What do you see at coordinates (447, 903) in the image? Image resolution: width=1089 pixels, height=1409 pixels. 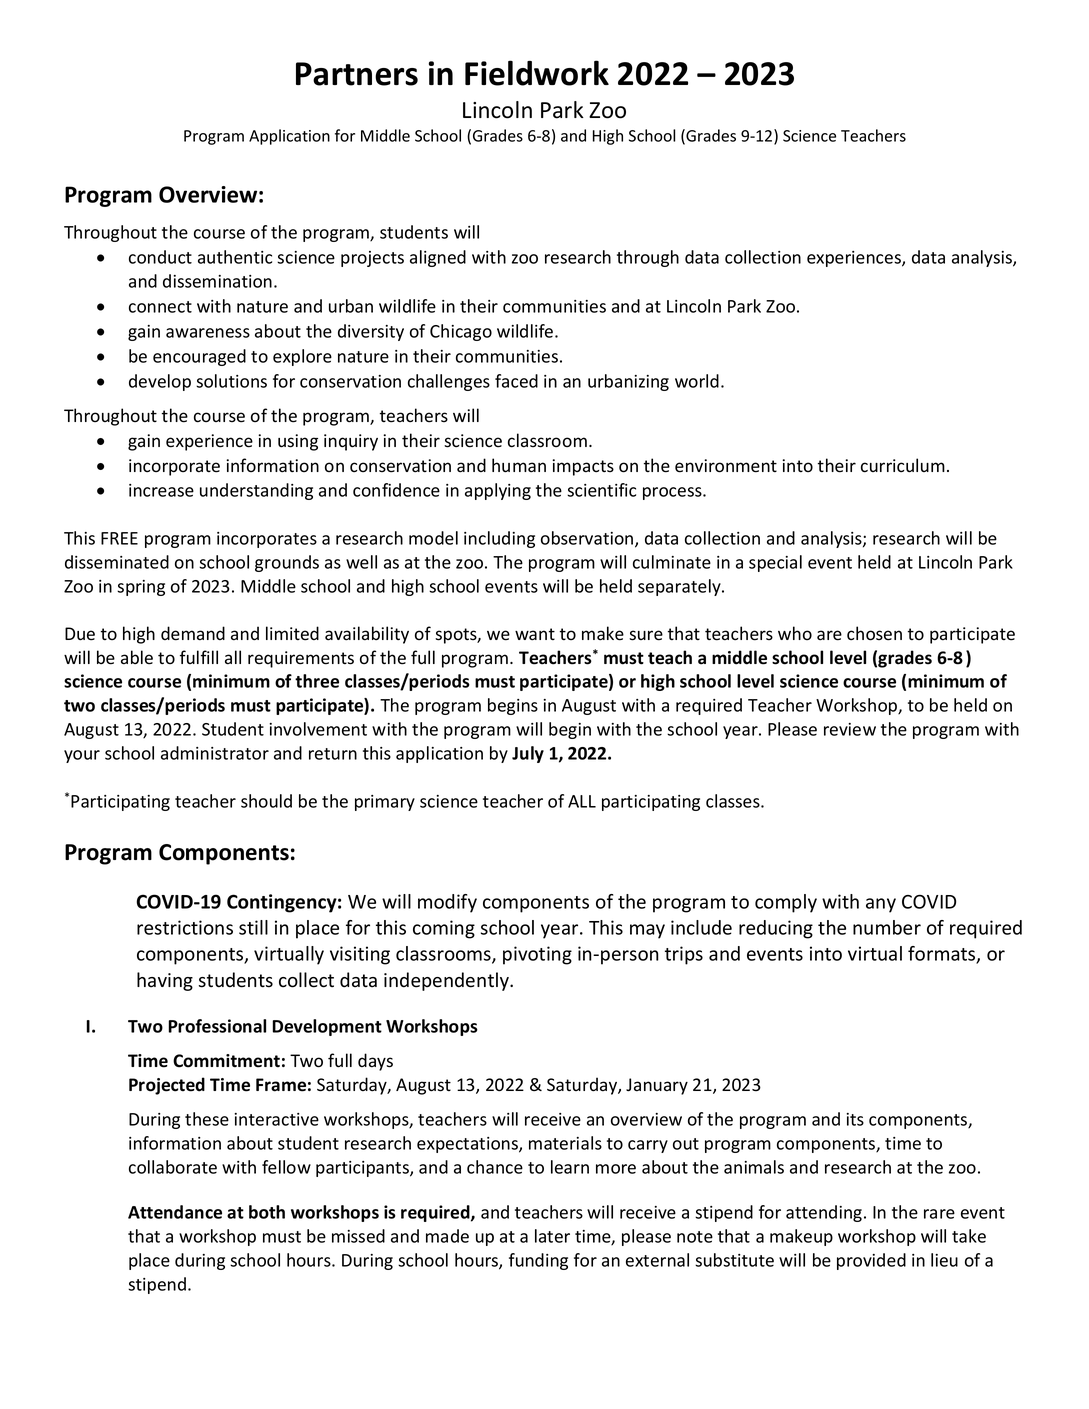 I see `modify` at bounding box center [447, 903].
